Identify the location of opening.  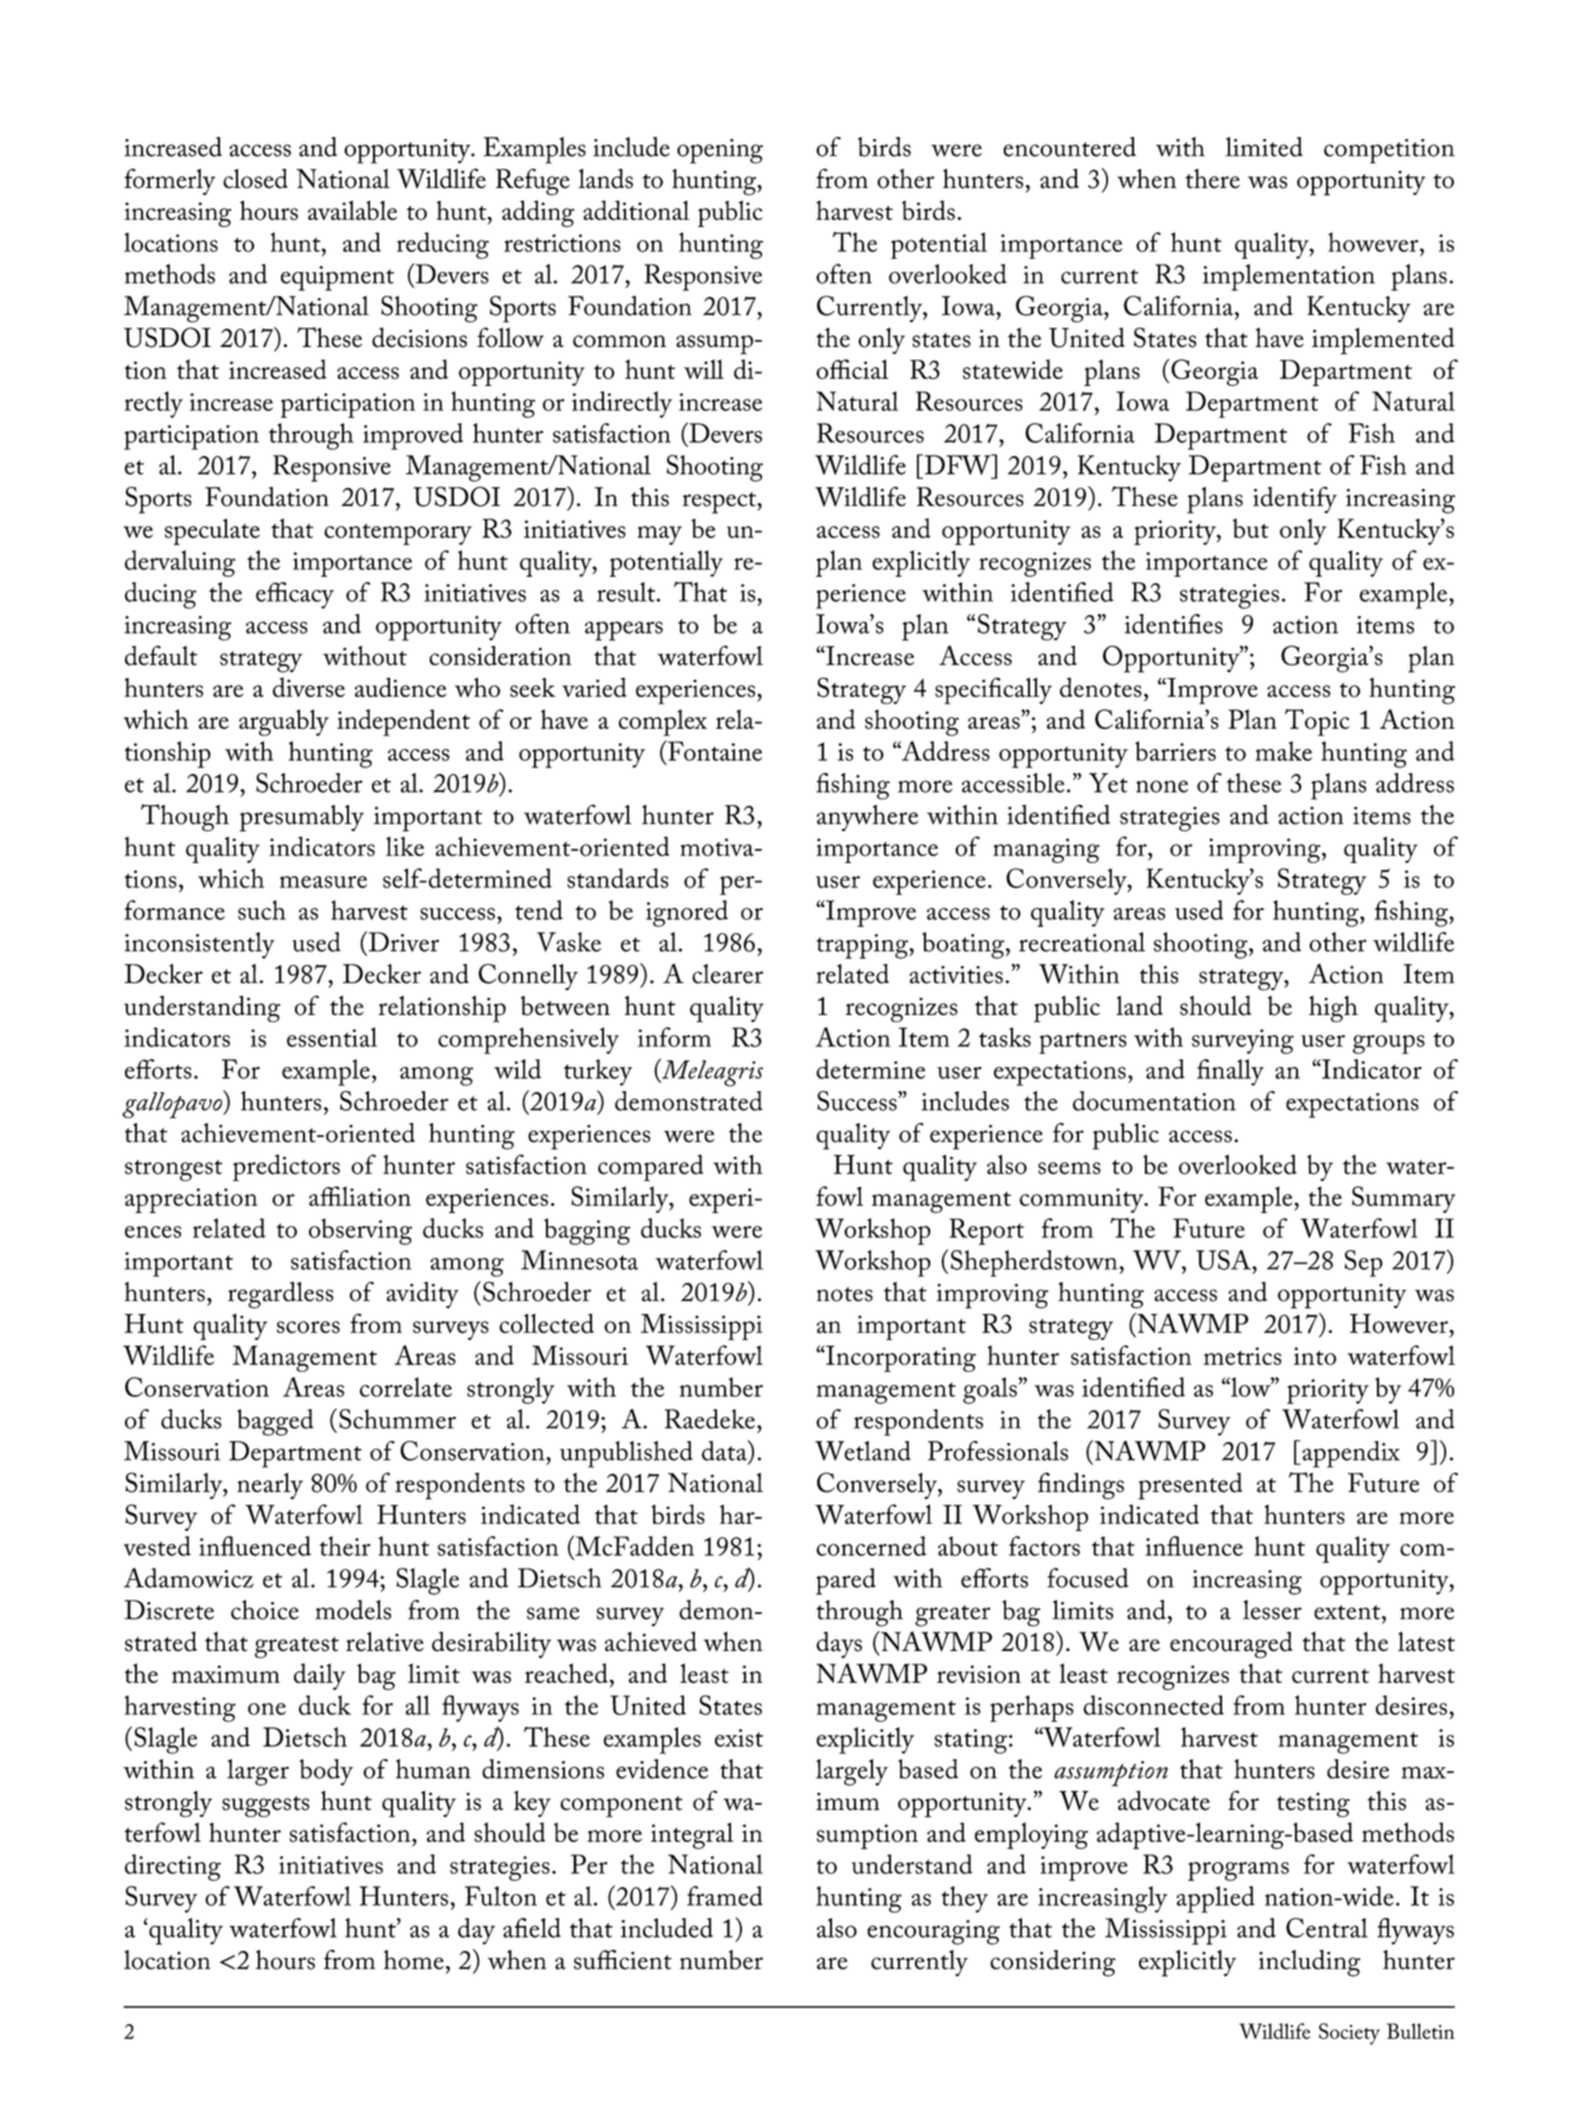
(720, 151).
